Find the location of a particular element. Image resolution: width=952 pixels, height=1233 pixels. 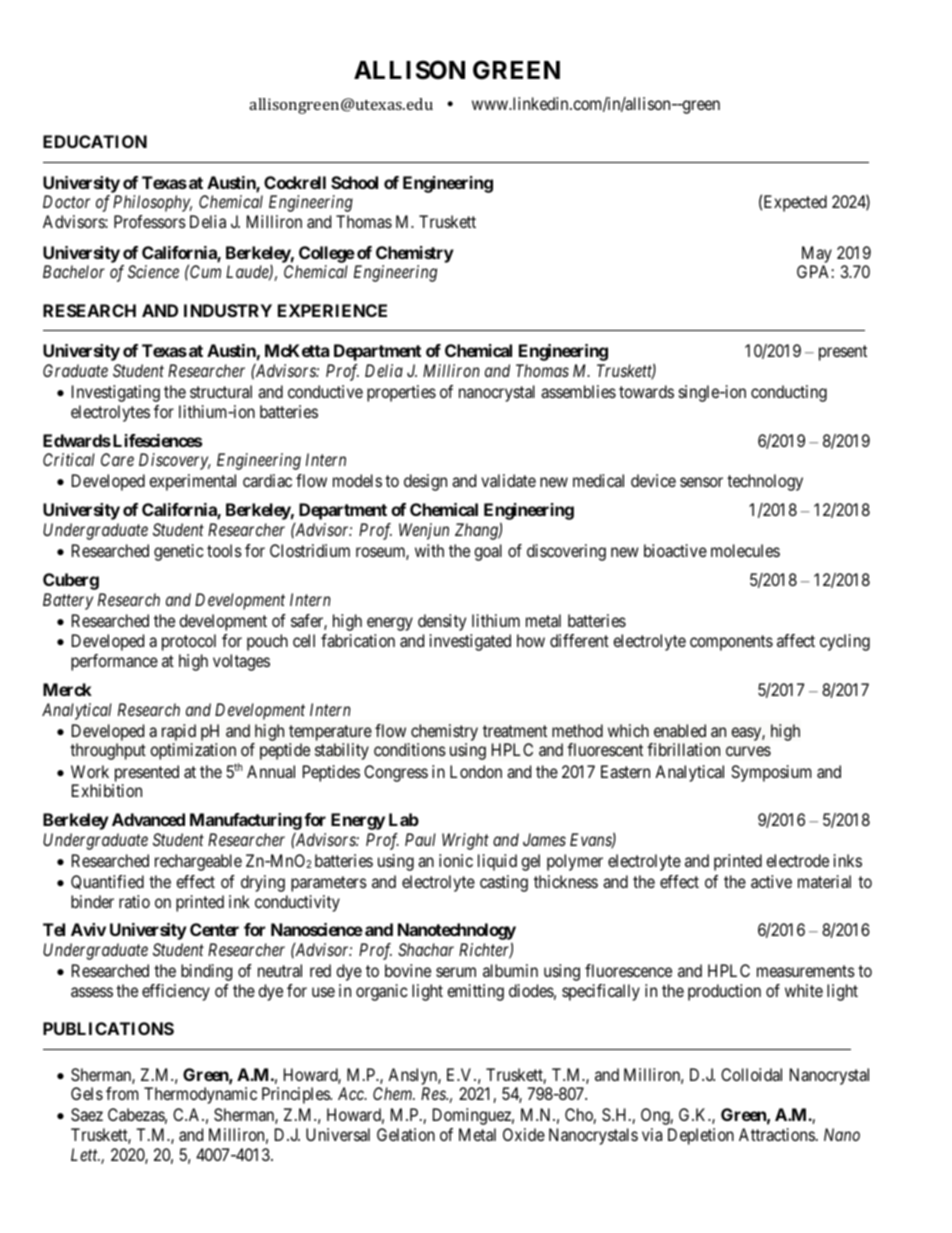

from is located at coordinates (122, 1093).
